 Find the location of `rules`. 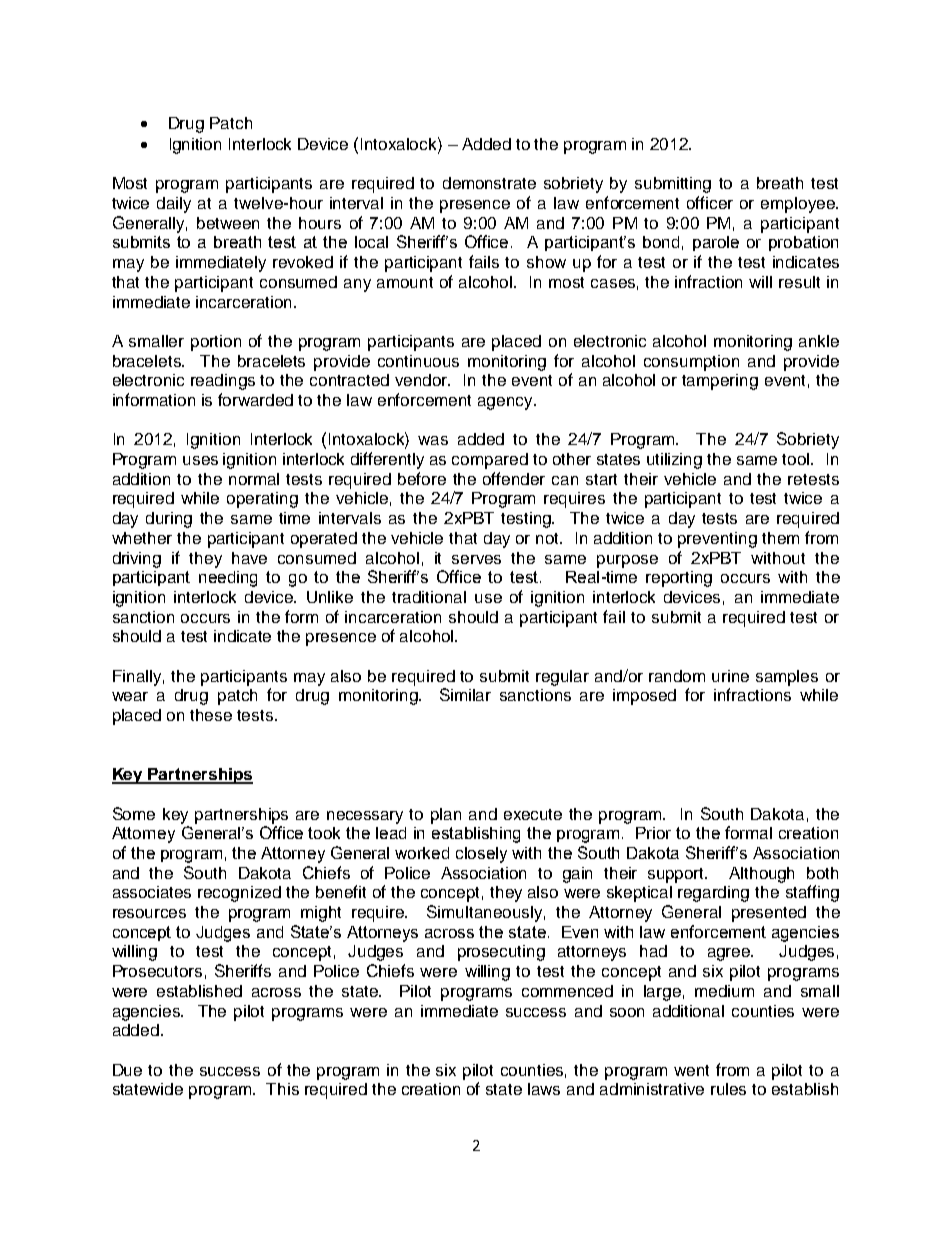

rules is located at coordinates (728, 1089).
